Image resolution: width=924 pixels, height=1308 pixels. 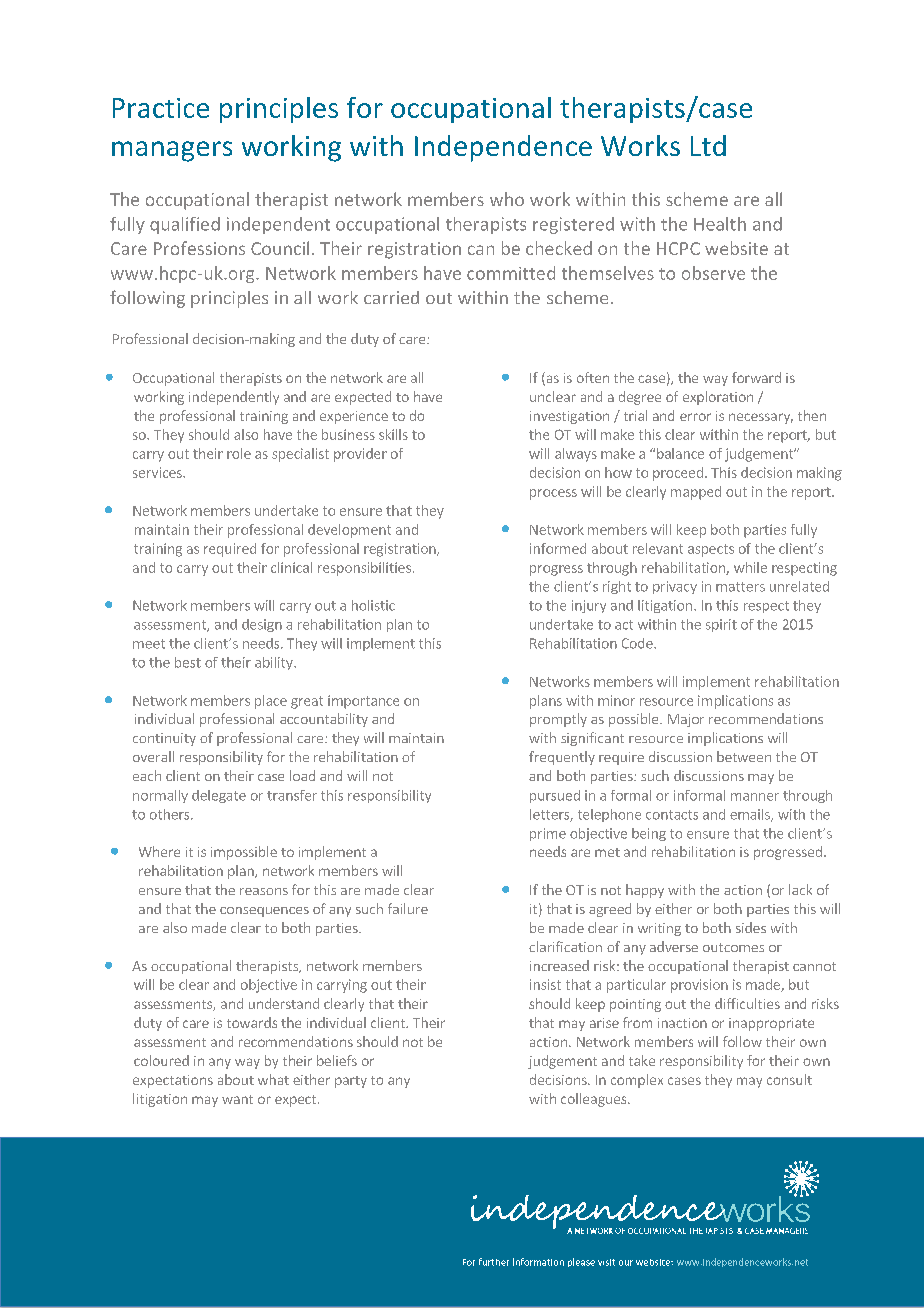 I want to click on managers, so click(x=172, y=151).
